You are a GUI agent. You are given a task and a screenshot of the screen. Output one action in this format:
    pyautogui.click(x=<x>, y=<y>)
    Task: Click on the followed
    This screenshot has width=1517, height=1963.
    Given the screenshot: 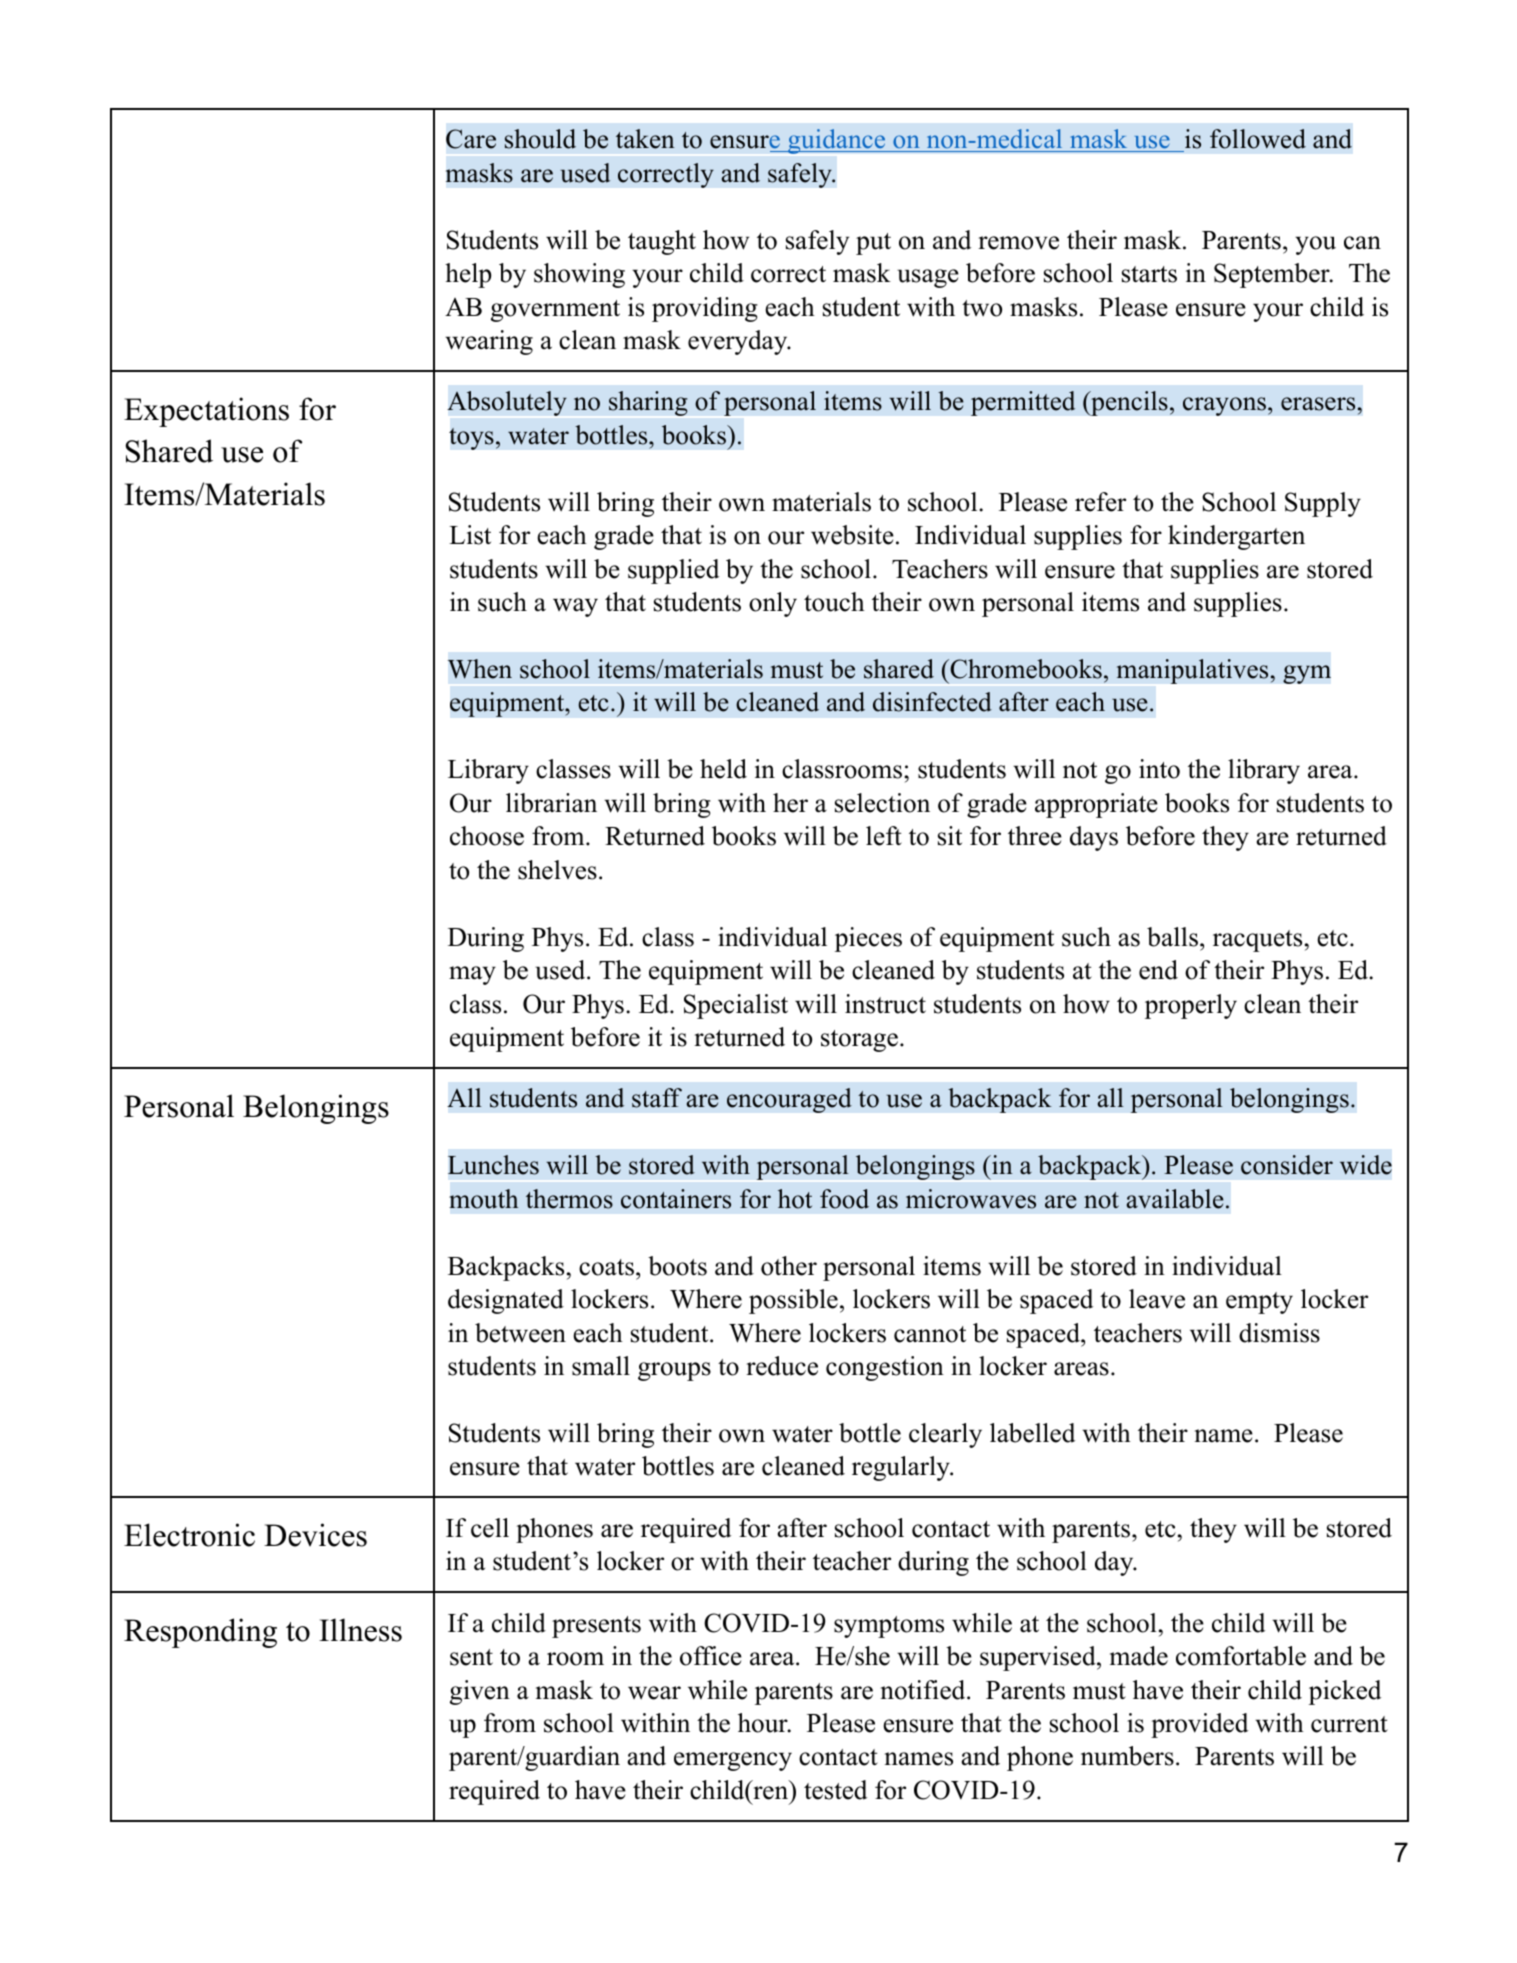 What is the action you would take?
    pyautogui.click(x=1258, y=139)
